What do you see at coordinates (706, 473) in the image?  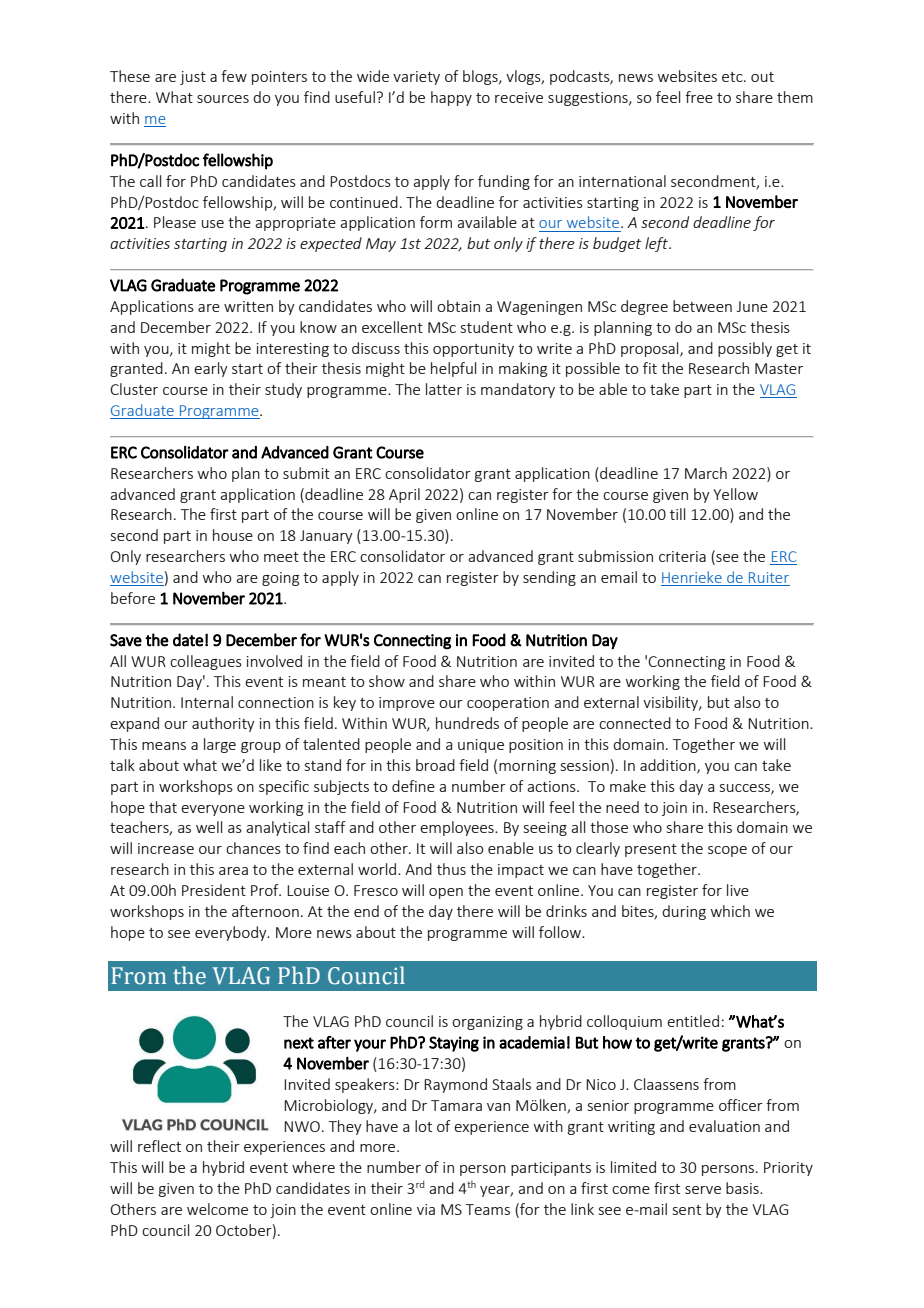 I see `March` at bounding box center [706, 473].
